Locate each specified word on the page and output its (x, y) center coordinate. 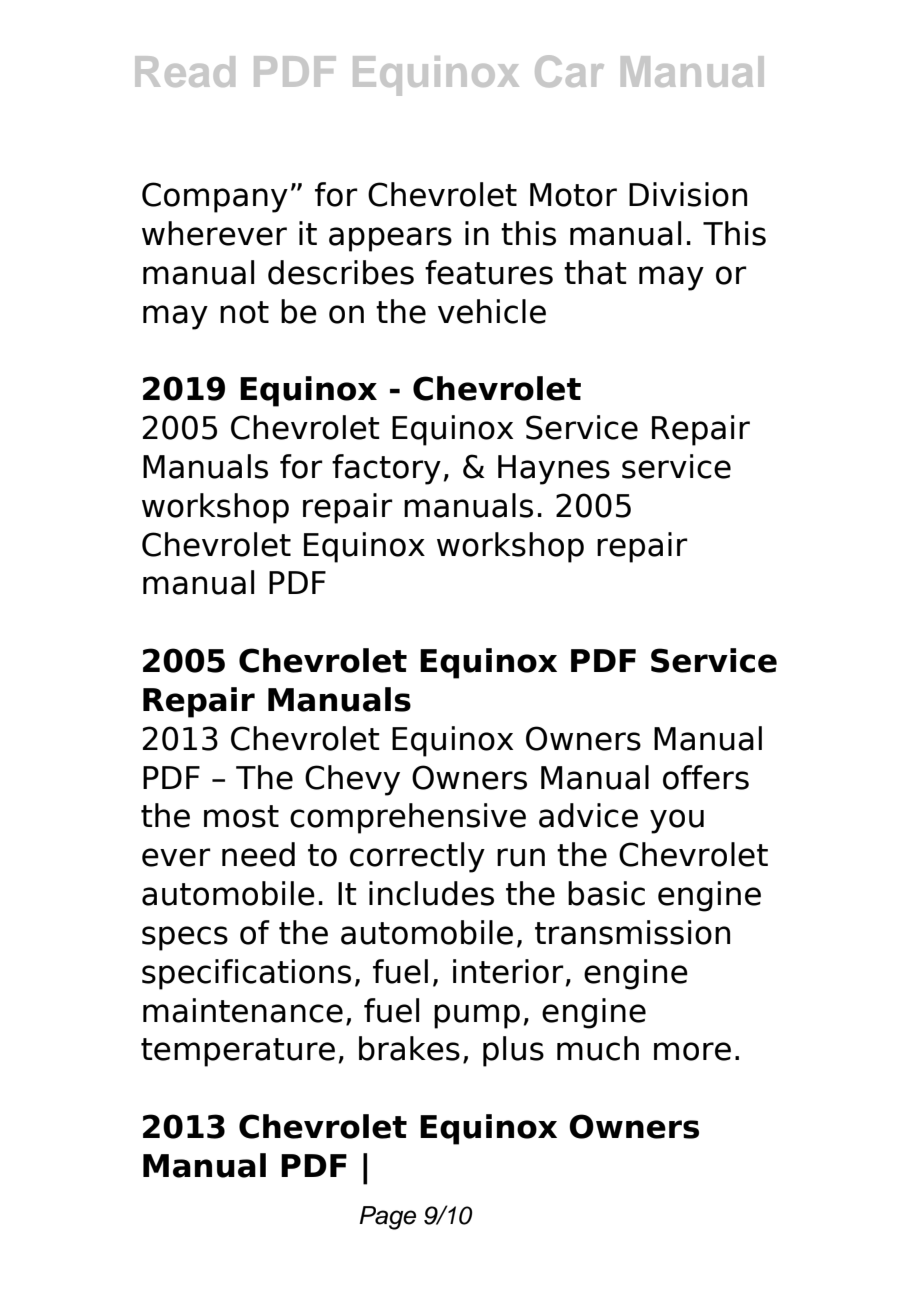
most (241, 816)
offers (706, 777)
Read (185, 71)
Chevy (352, 780)
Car (569, 71)
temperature (238, 1052)
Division (688, 194)
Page (387, 1218)
